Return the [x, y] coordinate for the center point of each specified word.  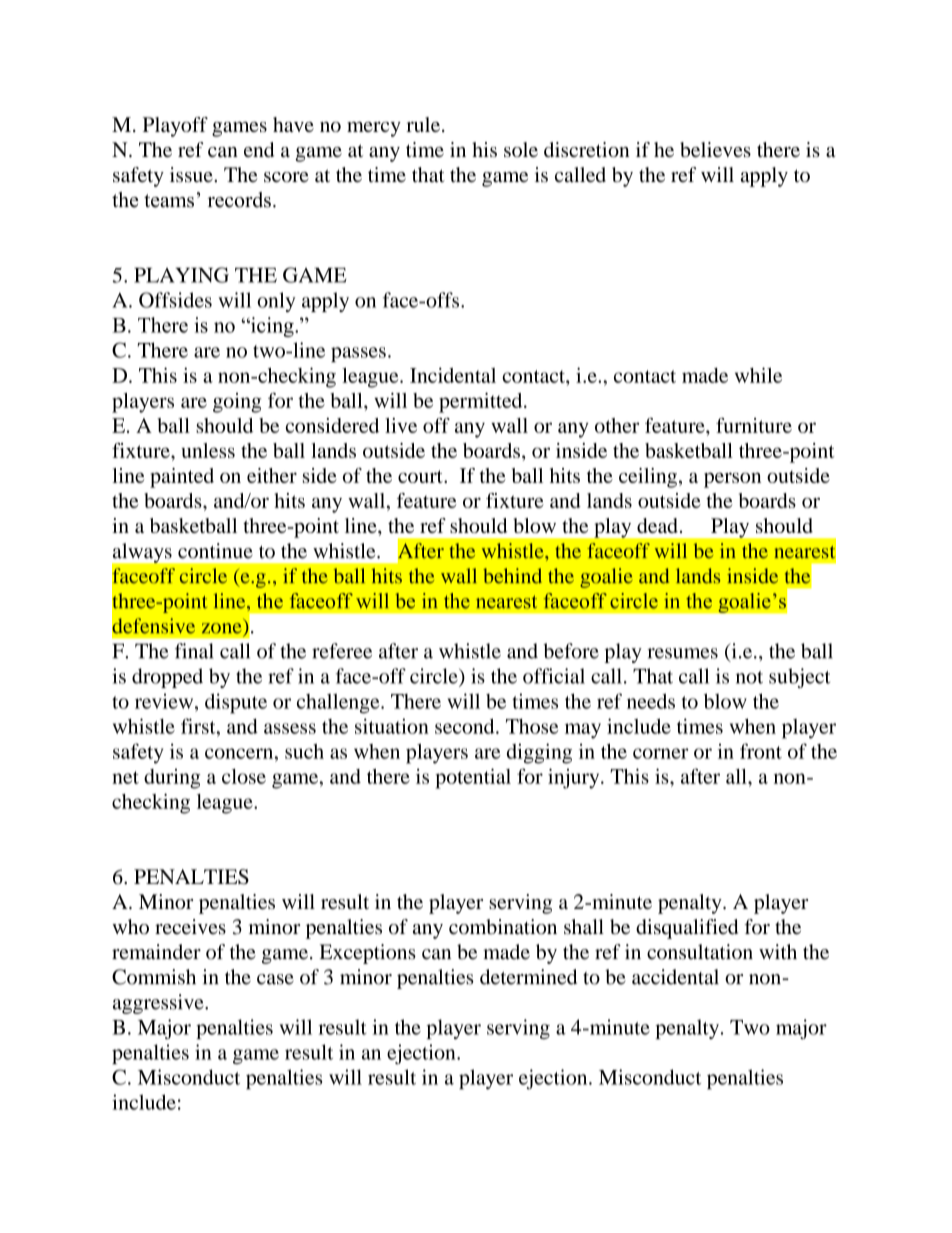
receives [190, 927]
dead [657, 525]
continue [215, 551]
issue [192, 175]
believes [715, 149]
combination [503, 927]
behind [512, 576]
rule [423, 124]
